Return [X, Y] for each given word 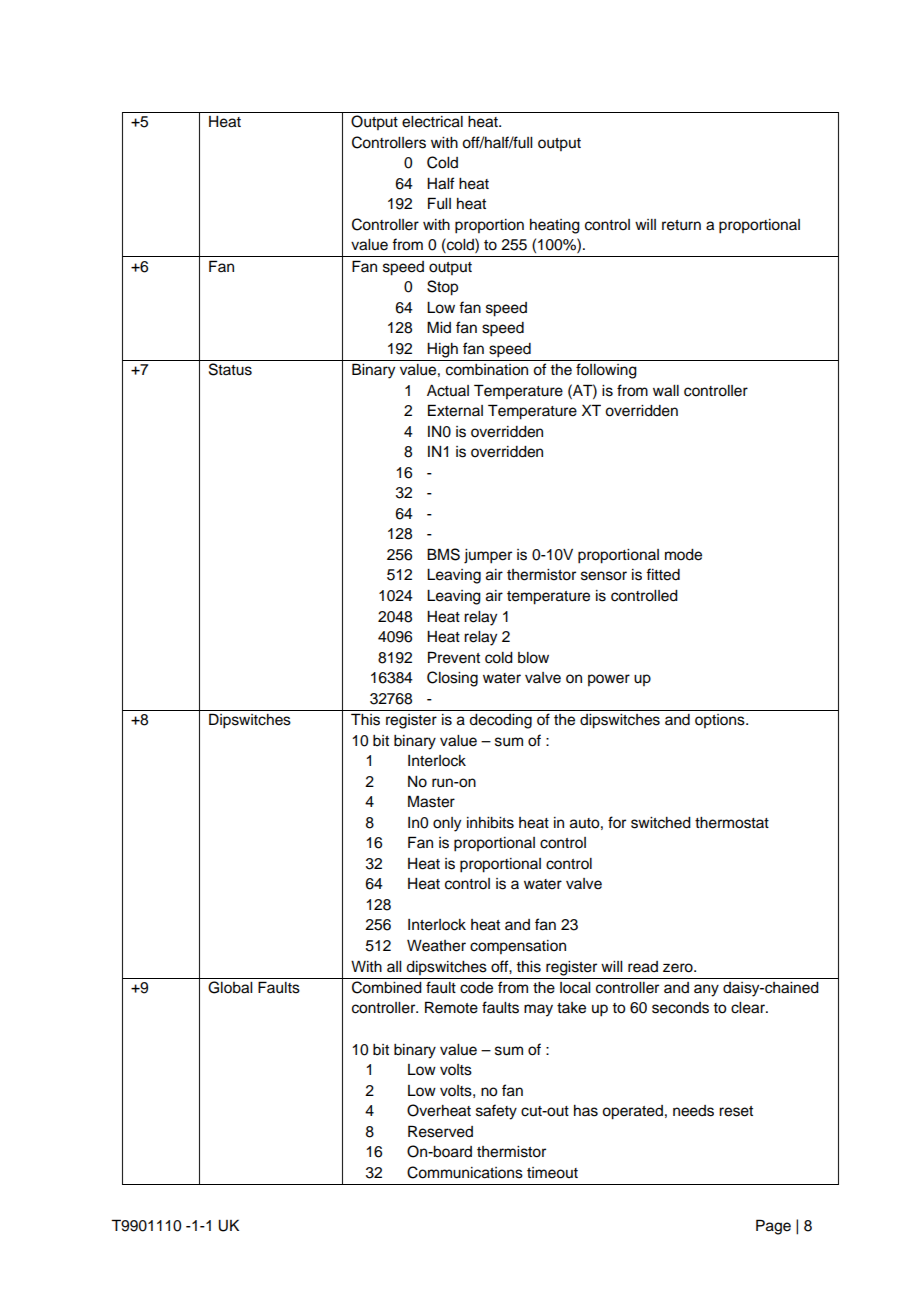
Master [431, 801]
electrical [432, 122]
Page [773, 1227]
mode [683, 555]
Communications [465, 1172]
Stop [442, 288]
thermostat [732, 823]
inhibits [490, 823]
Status [230, 369]
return [681, 225]
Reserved [440, 1131]
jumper [488, 556]
